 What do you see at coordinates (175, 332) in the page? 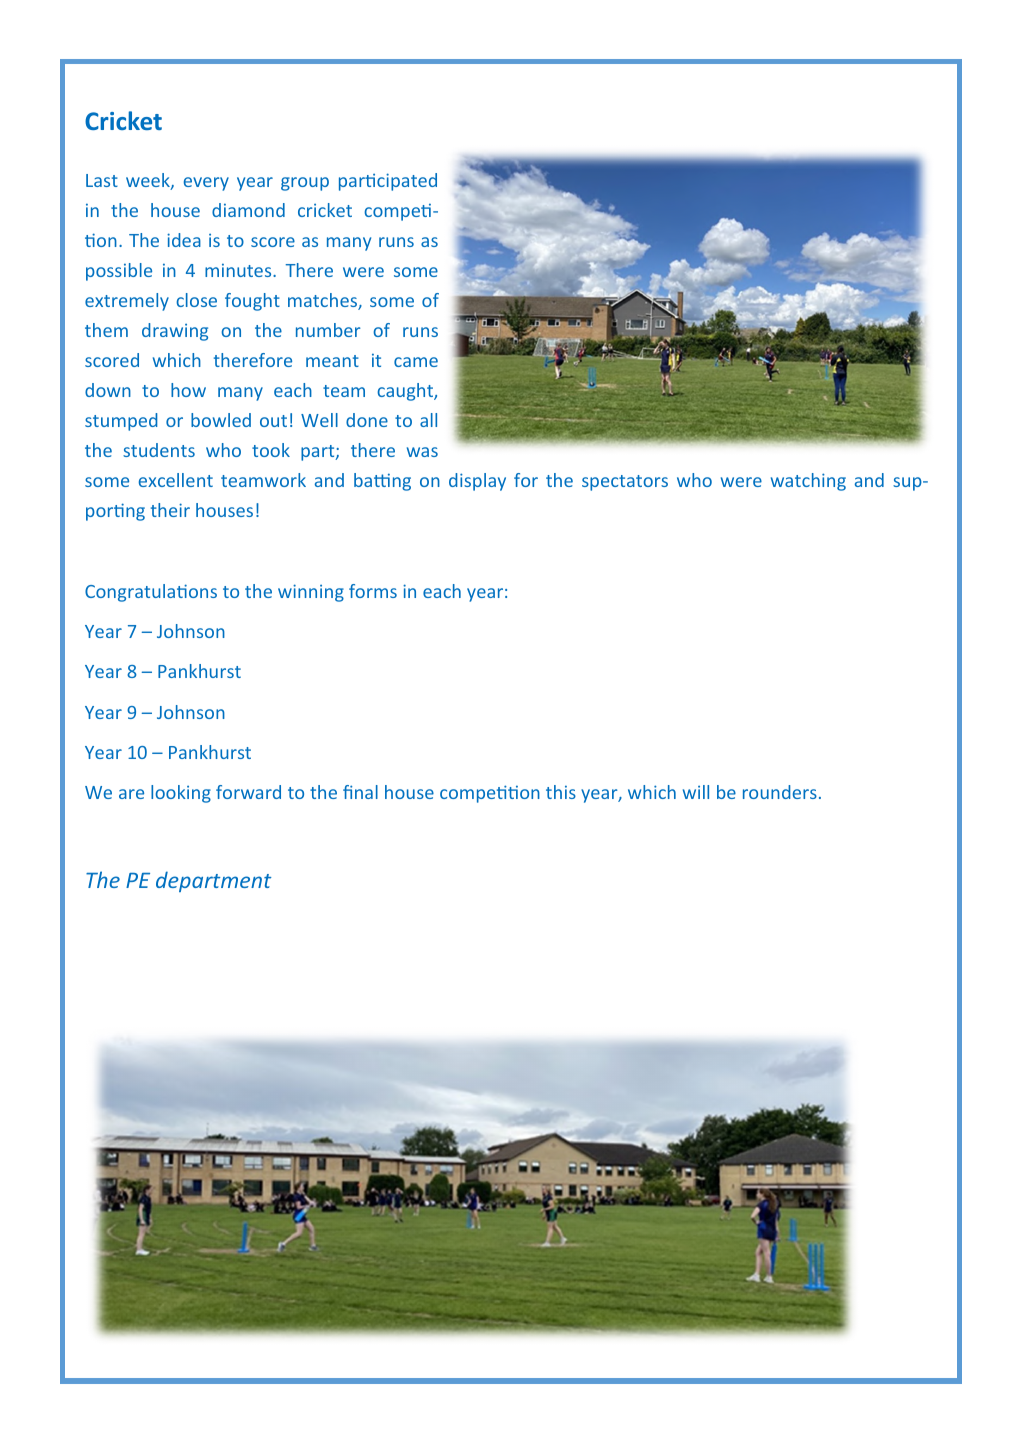
I see `drawing` at bounding box center [175, 332].
